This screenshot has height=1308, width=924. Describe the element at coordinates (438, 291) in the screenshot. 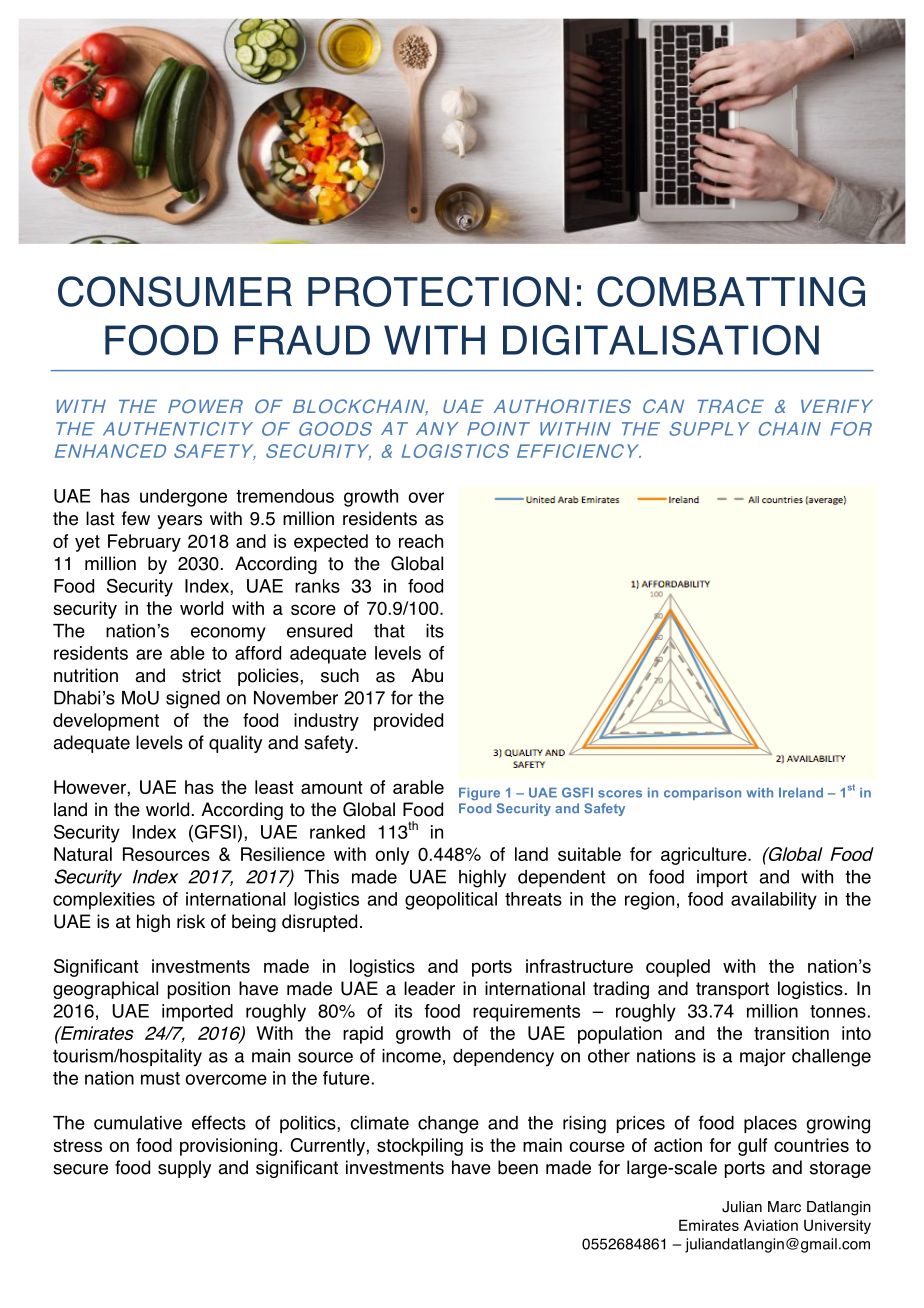

I see `PROTECTION` at that location.
